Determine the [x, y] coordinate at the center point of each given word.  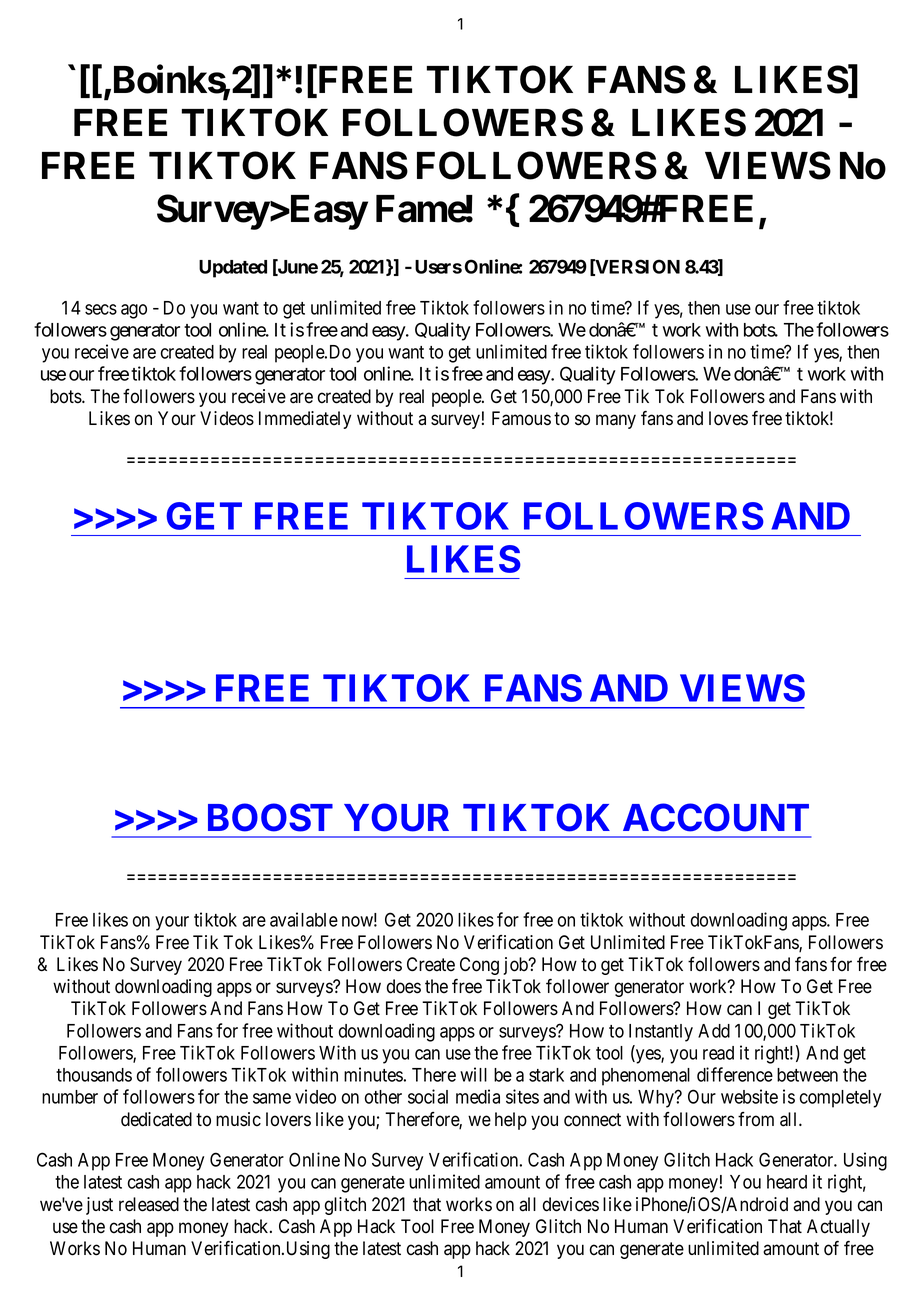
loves [728, 418]
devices [571, 1204]
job [516, 966]
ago [134, 311]
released [149, 1204]
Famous [521, 418]
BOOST [270, 817]
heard [787, 1182]
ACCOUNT [716, 817]
